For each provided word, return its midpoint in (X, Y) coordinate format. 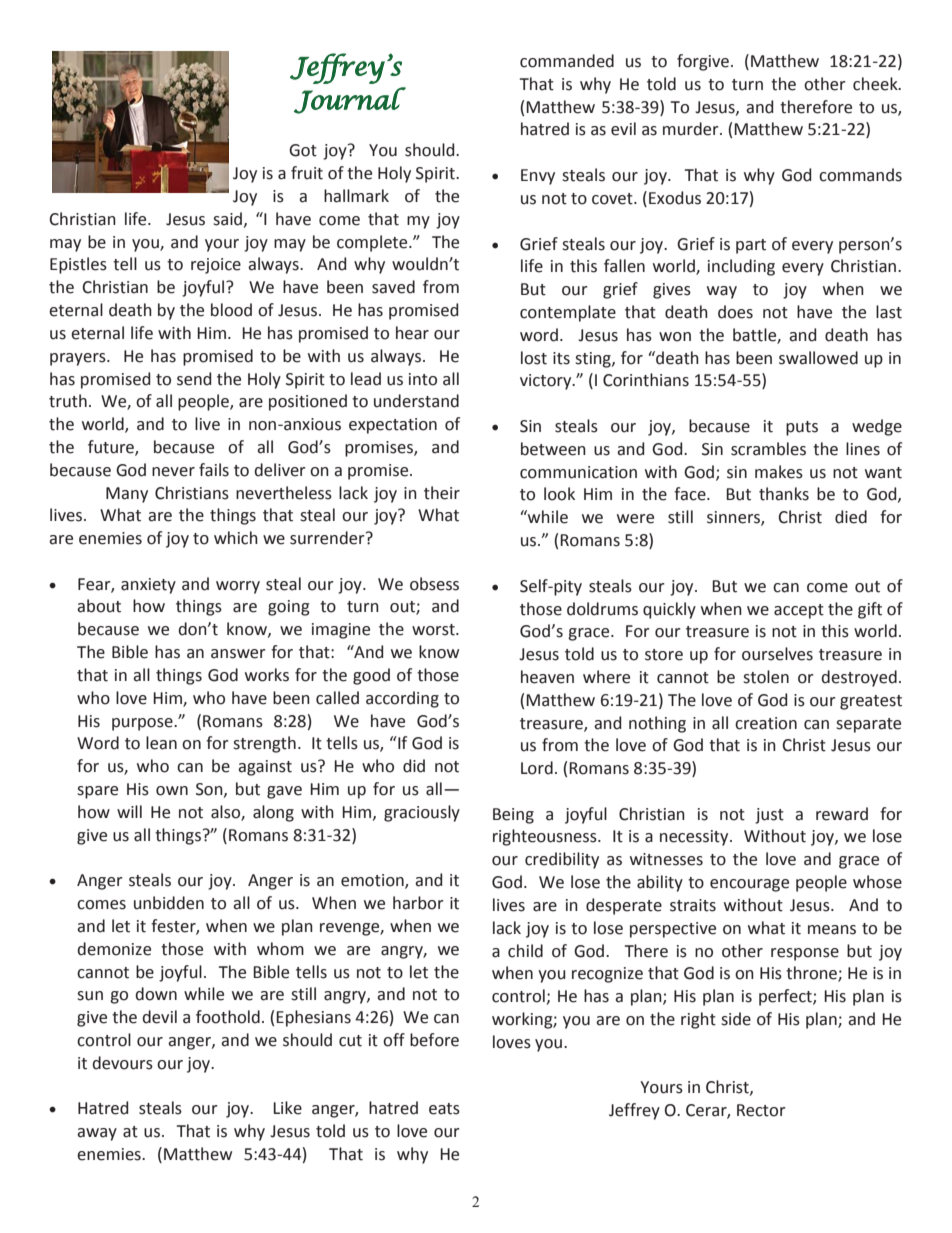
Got (303, 150)
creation (766, 723)
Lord (537, 768)
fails (214, 470)
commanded (567, 61)
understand (416, 401)
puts (802, 428)
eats (444, 1109)
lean (161, 743)
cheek (876, 84)
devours (122, 1063)
